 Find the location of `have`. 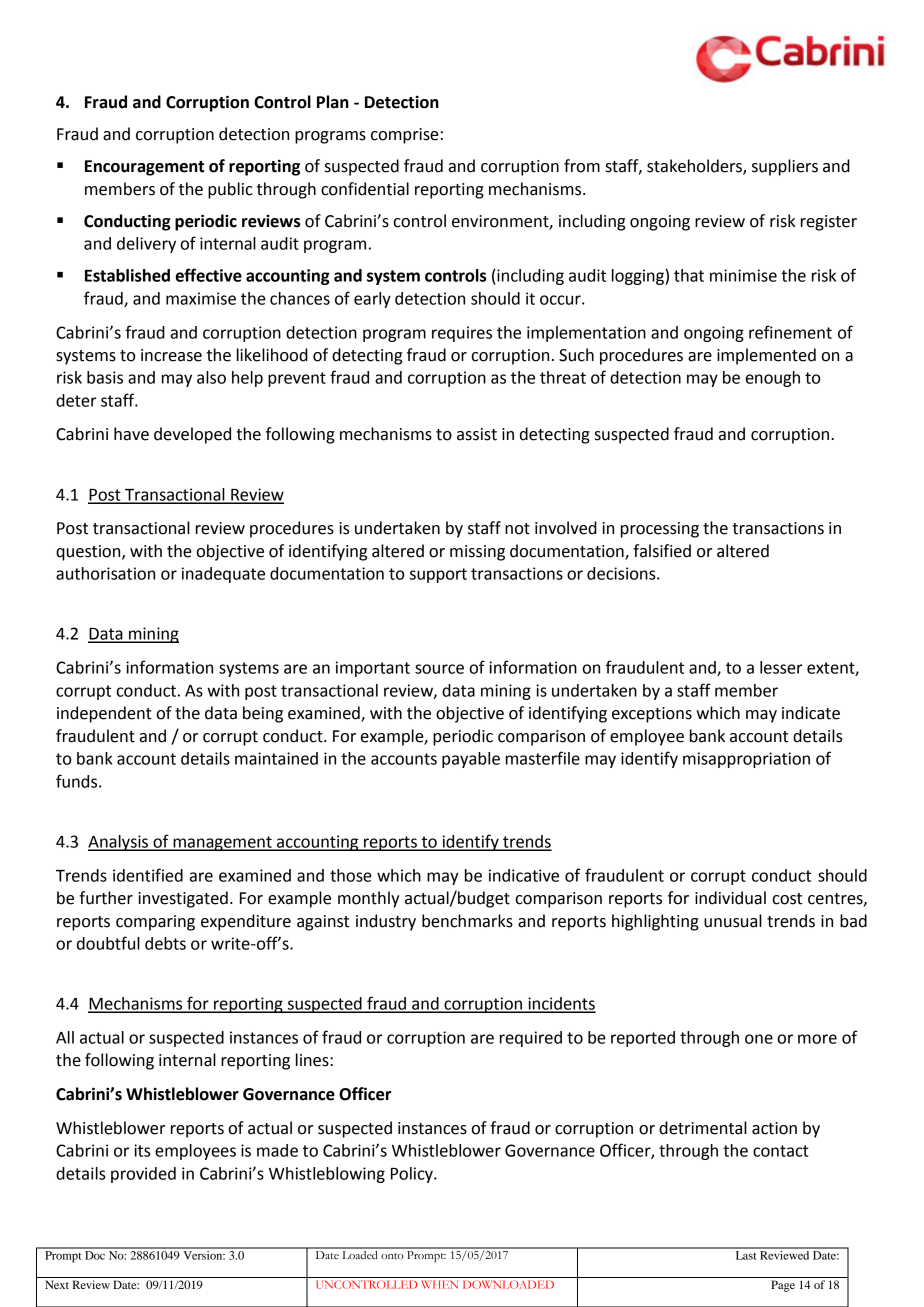

have is located at coordinates (131, 434).
